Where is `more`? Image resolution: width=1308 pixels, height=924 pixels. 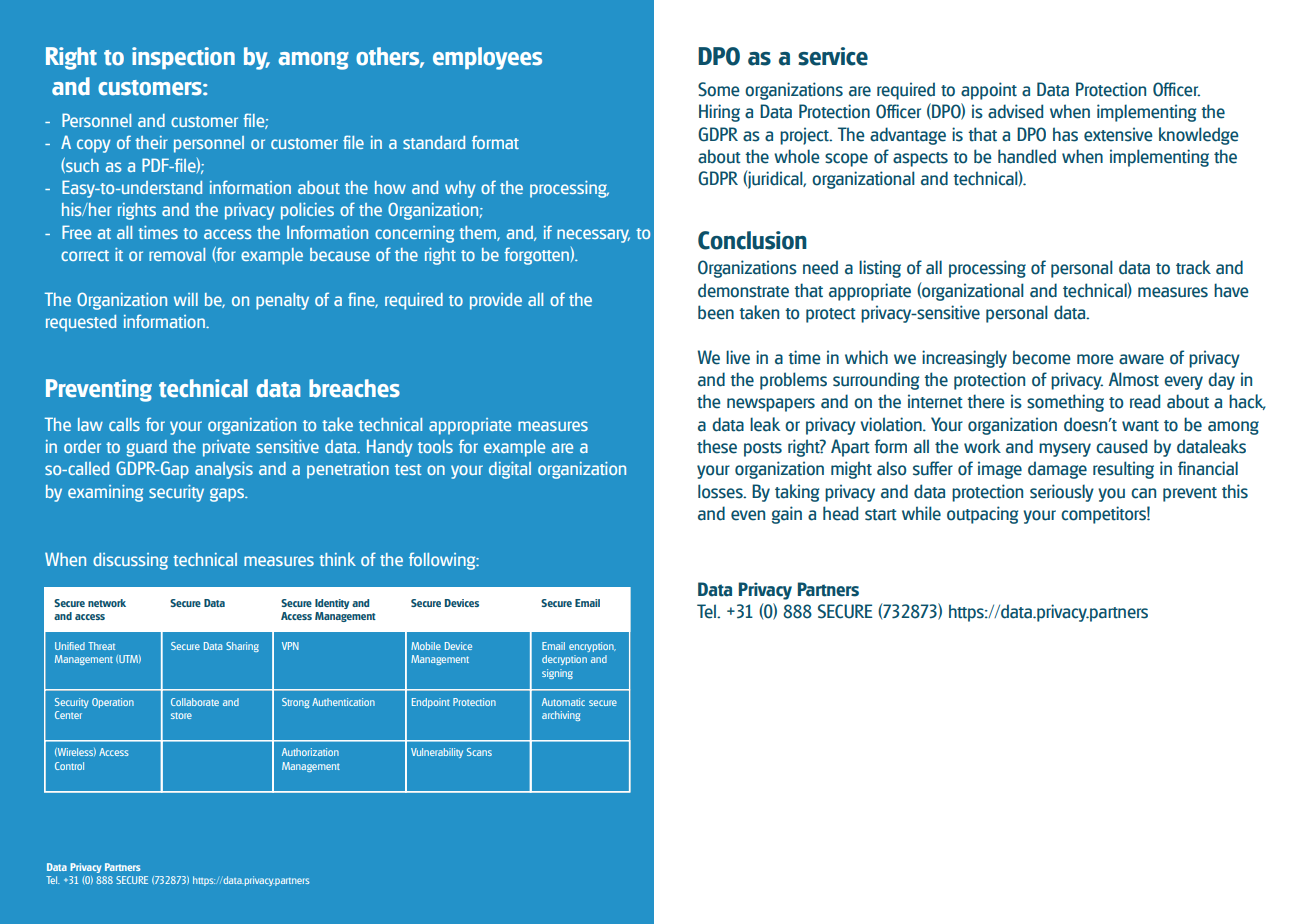 more is located at coordinates (1095, 359).
